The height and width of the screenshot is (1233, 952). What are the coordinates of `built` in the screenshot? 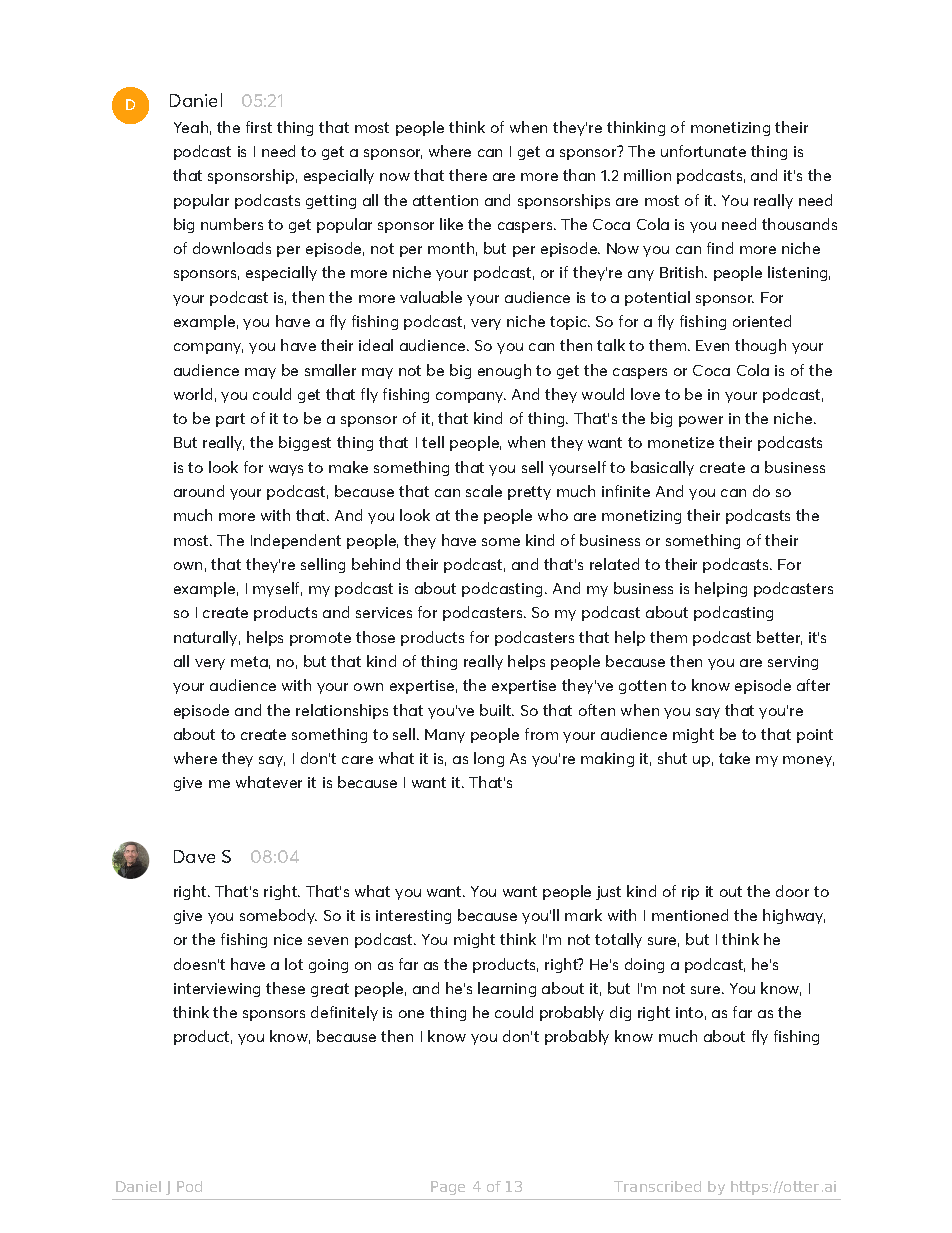 It's located at (496, 710).
